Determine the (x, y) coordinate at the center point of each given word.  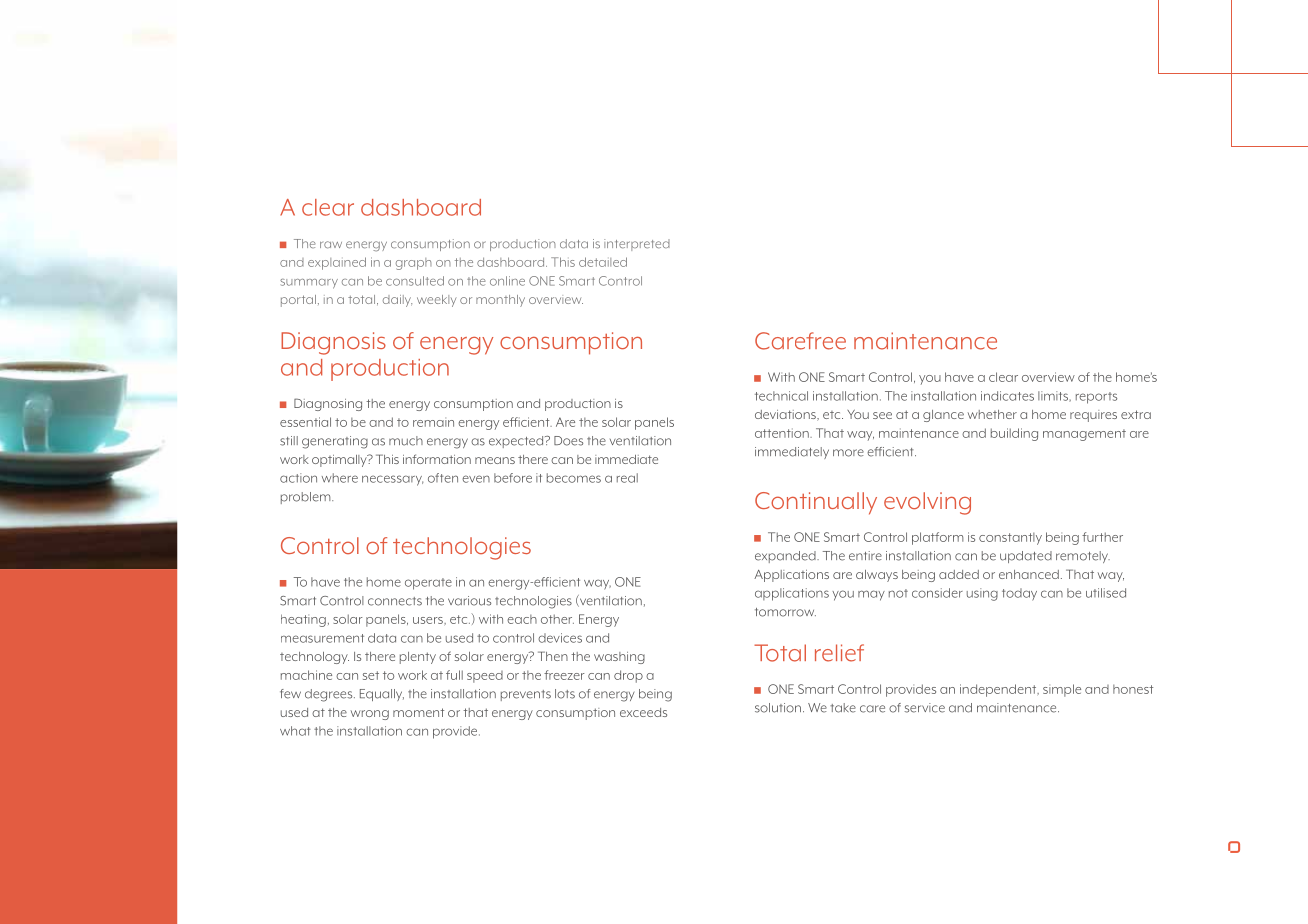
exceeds (643, 712)
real (627, 478)
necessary (392, 480)
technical (781, 396)
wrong (370, 715)
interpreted (637, 245)
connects (395, 601)
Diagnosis (333, 343)
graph (414, 264)
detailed (603, 262)
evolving (927, 503)
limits (1054, 396)
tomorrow (785, 612)
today (1019, 594)
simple (1062, 690)
